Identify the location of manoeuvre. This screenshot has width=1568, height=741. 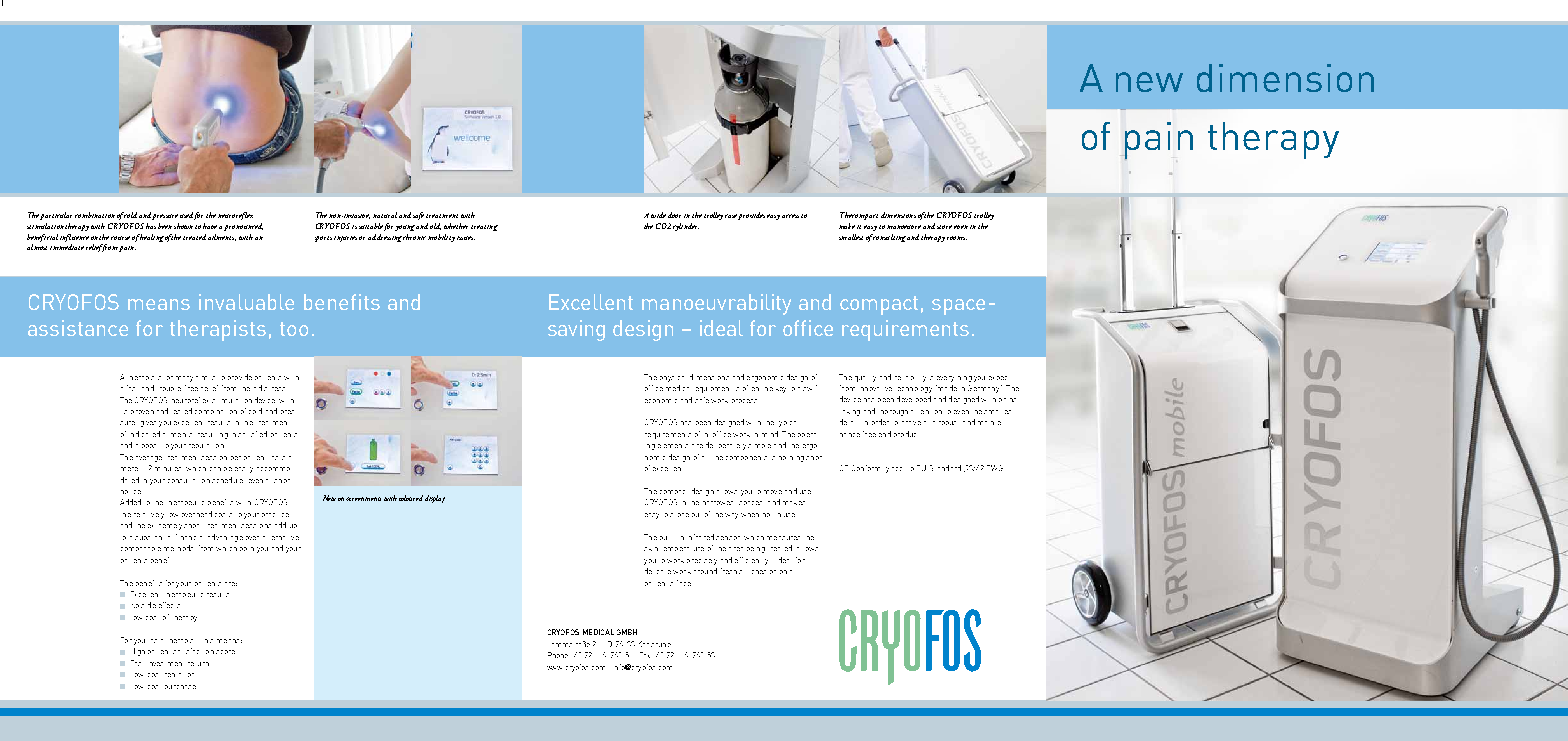
(904, 227).
